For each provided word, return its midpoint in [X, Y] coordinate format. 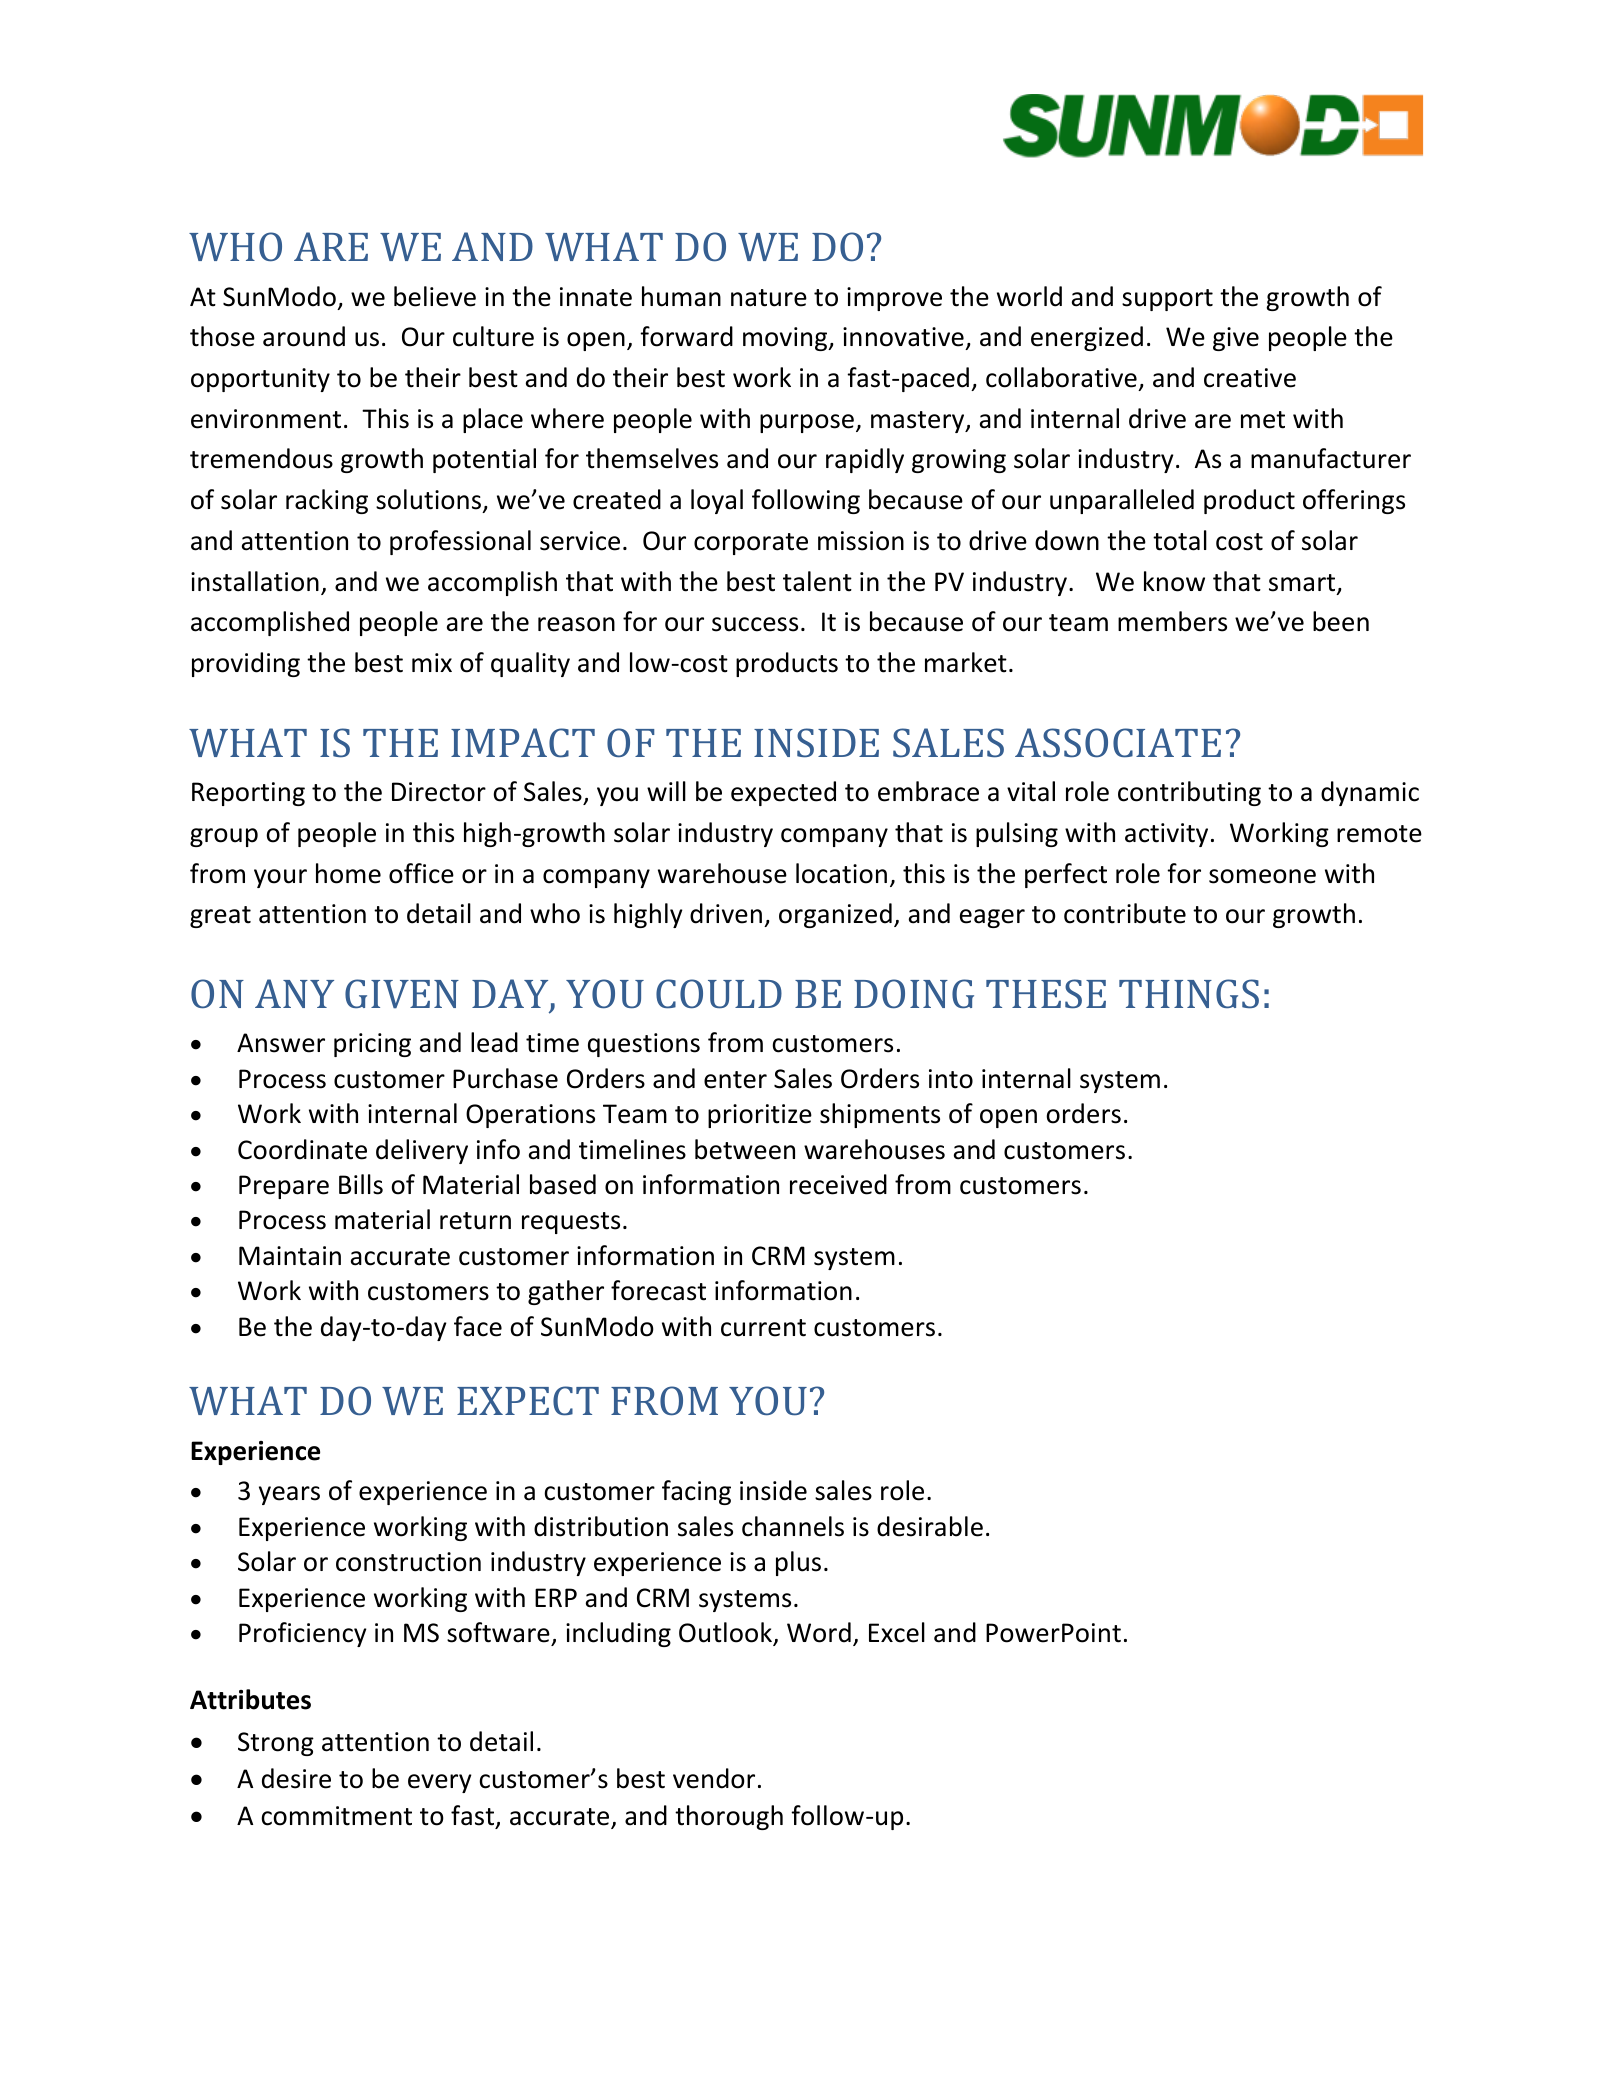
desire [296, 1778]
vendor [714, 1778]
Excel [897, 1632]
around [304, 336]
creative [1250, 378]
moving [786, 339]
